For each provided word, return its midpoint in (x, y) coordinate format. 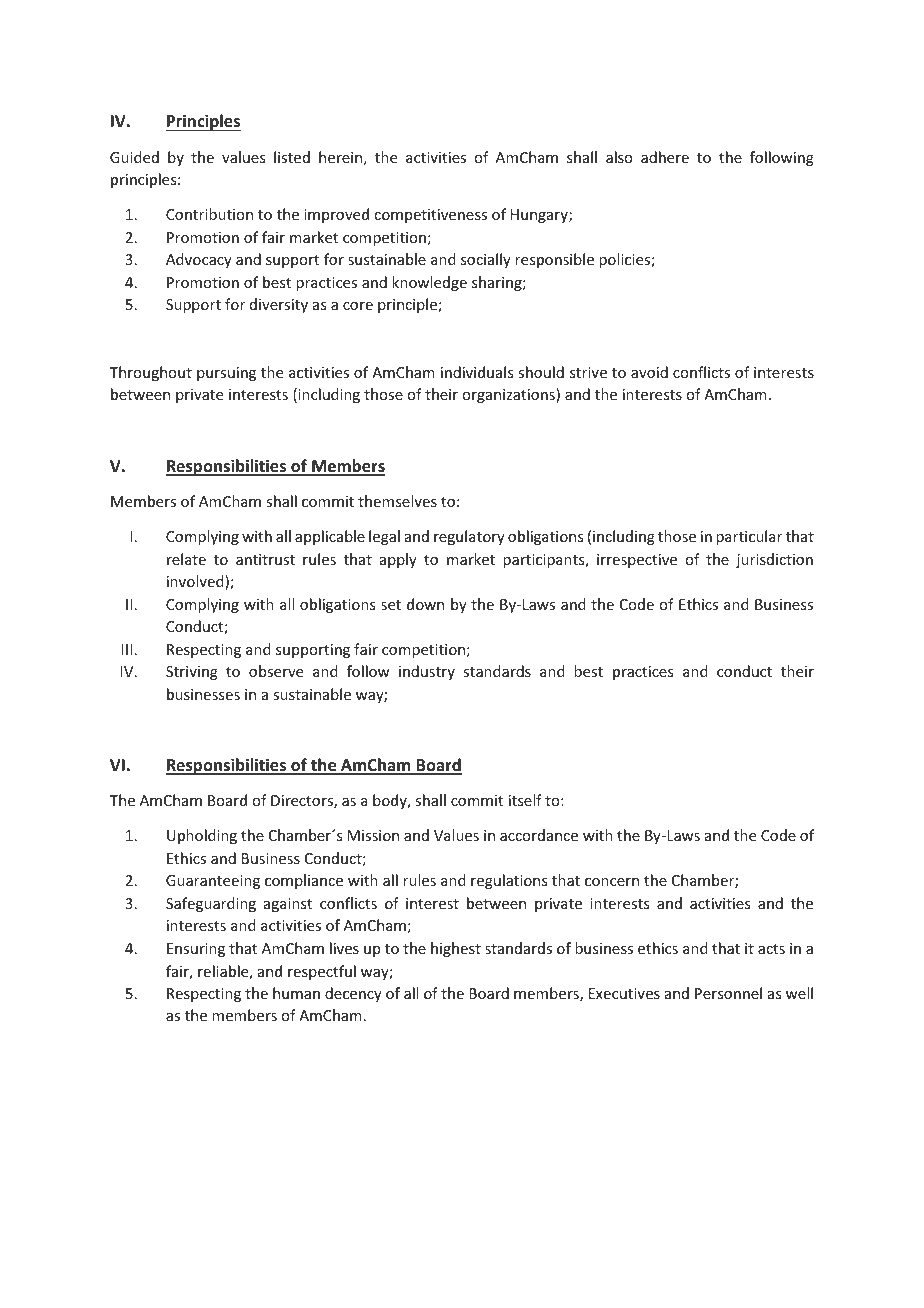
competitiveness (430, 216)
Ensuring (196, 950)
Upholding (202, 836)
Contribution (209, 214)
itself (525, 800)
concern (612, 882)
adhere (665, 157)
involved (196, 582)
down (425, 604)
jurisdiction (774, 560)
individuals (477, 372)
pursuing (226, 374)
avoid (649, 372)
